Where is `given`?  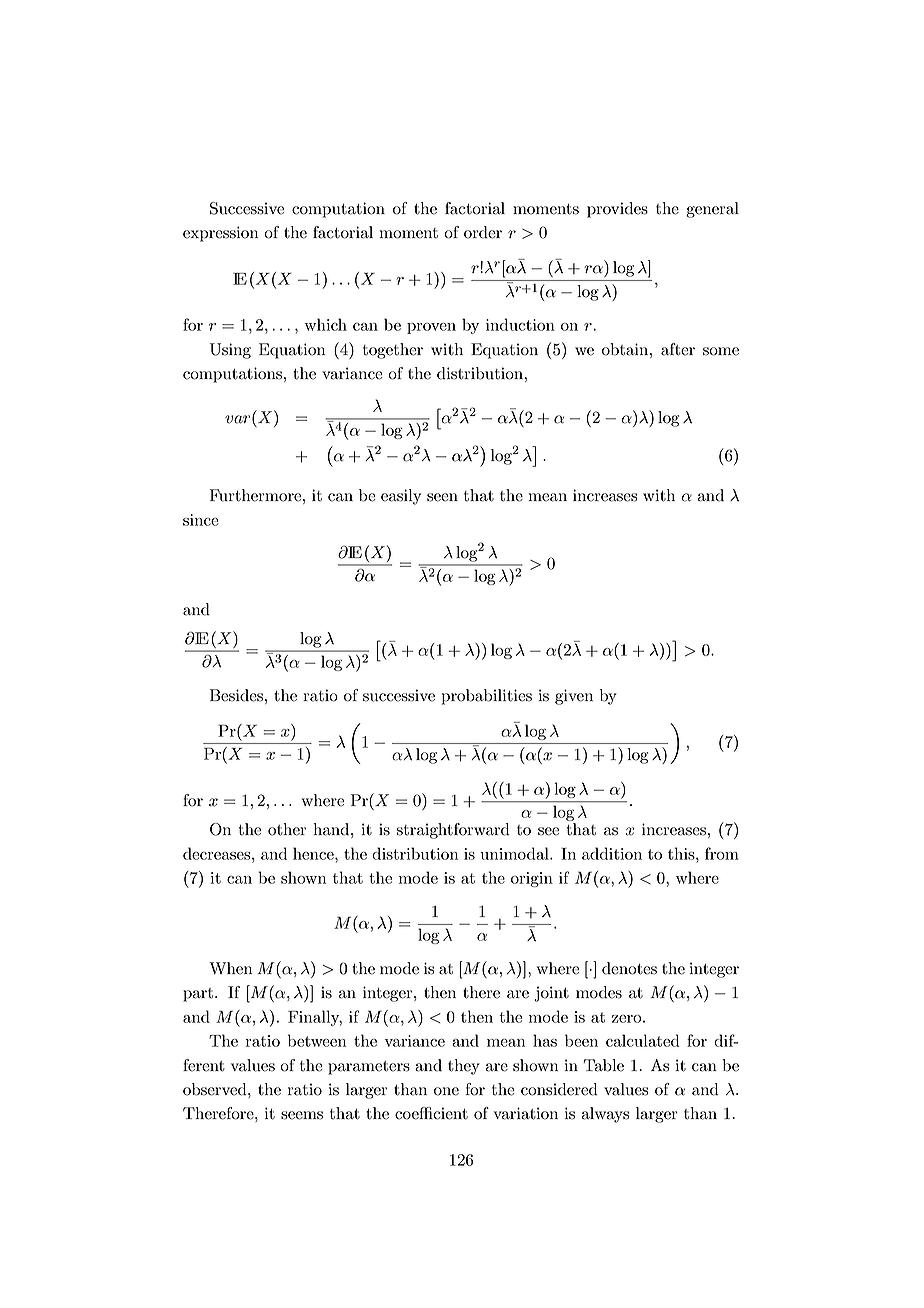
given is located at coordinates (574, 697).
